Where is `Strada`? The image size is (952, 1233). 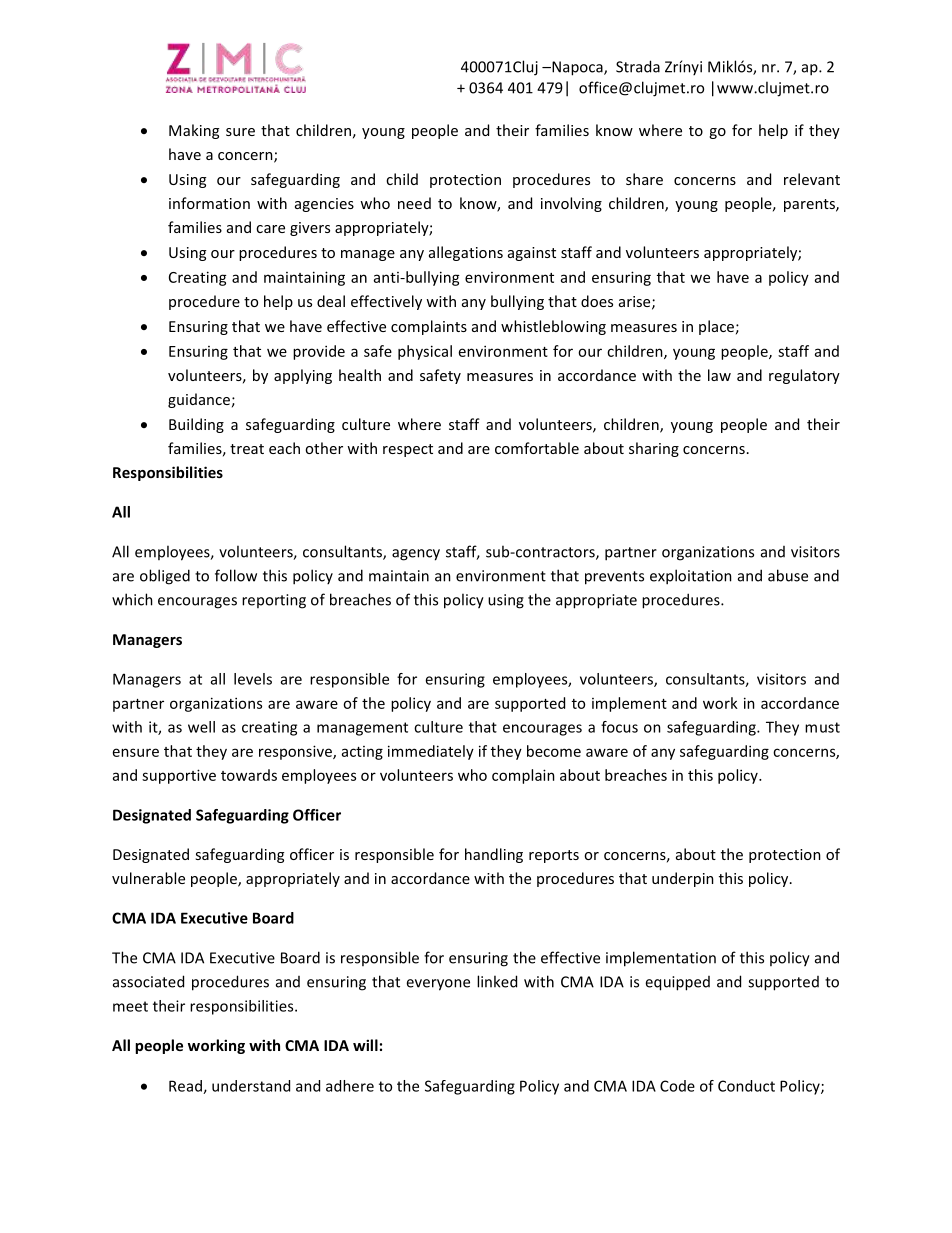 Strada is located at coordinates (638, 66).
